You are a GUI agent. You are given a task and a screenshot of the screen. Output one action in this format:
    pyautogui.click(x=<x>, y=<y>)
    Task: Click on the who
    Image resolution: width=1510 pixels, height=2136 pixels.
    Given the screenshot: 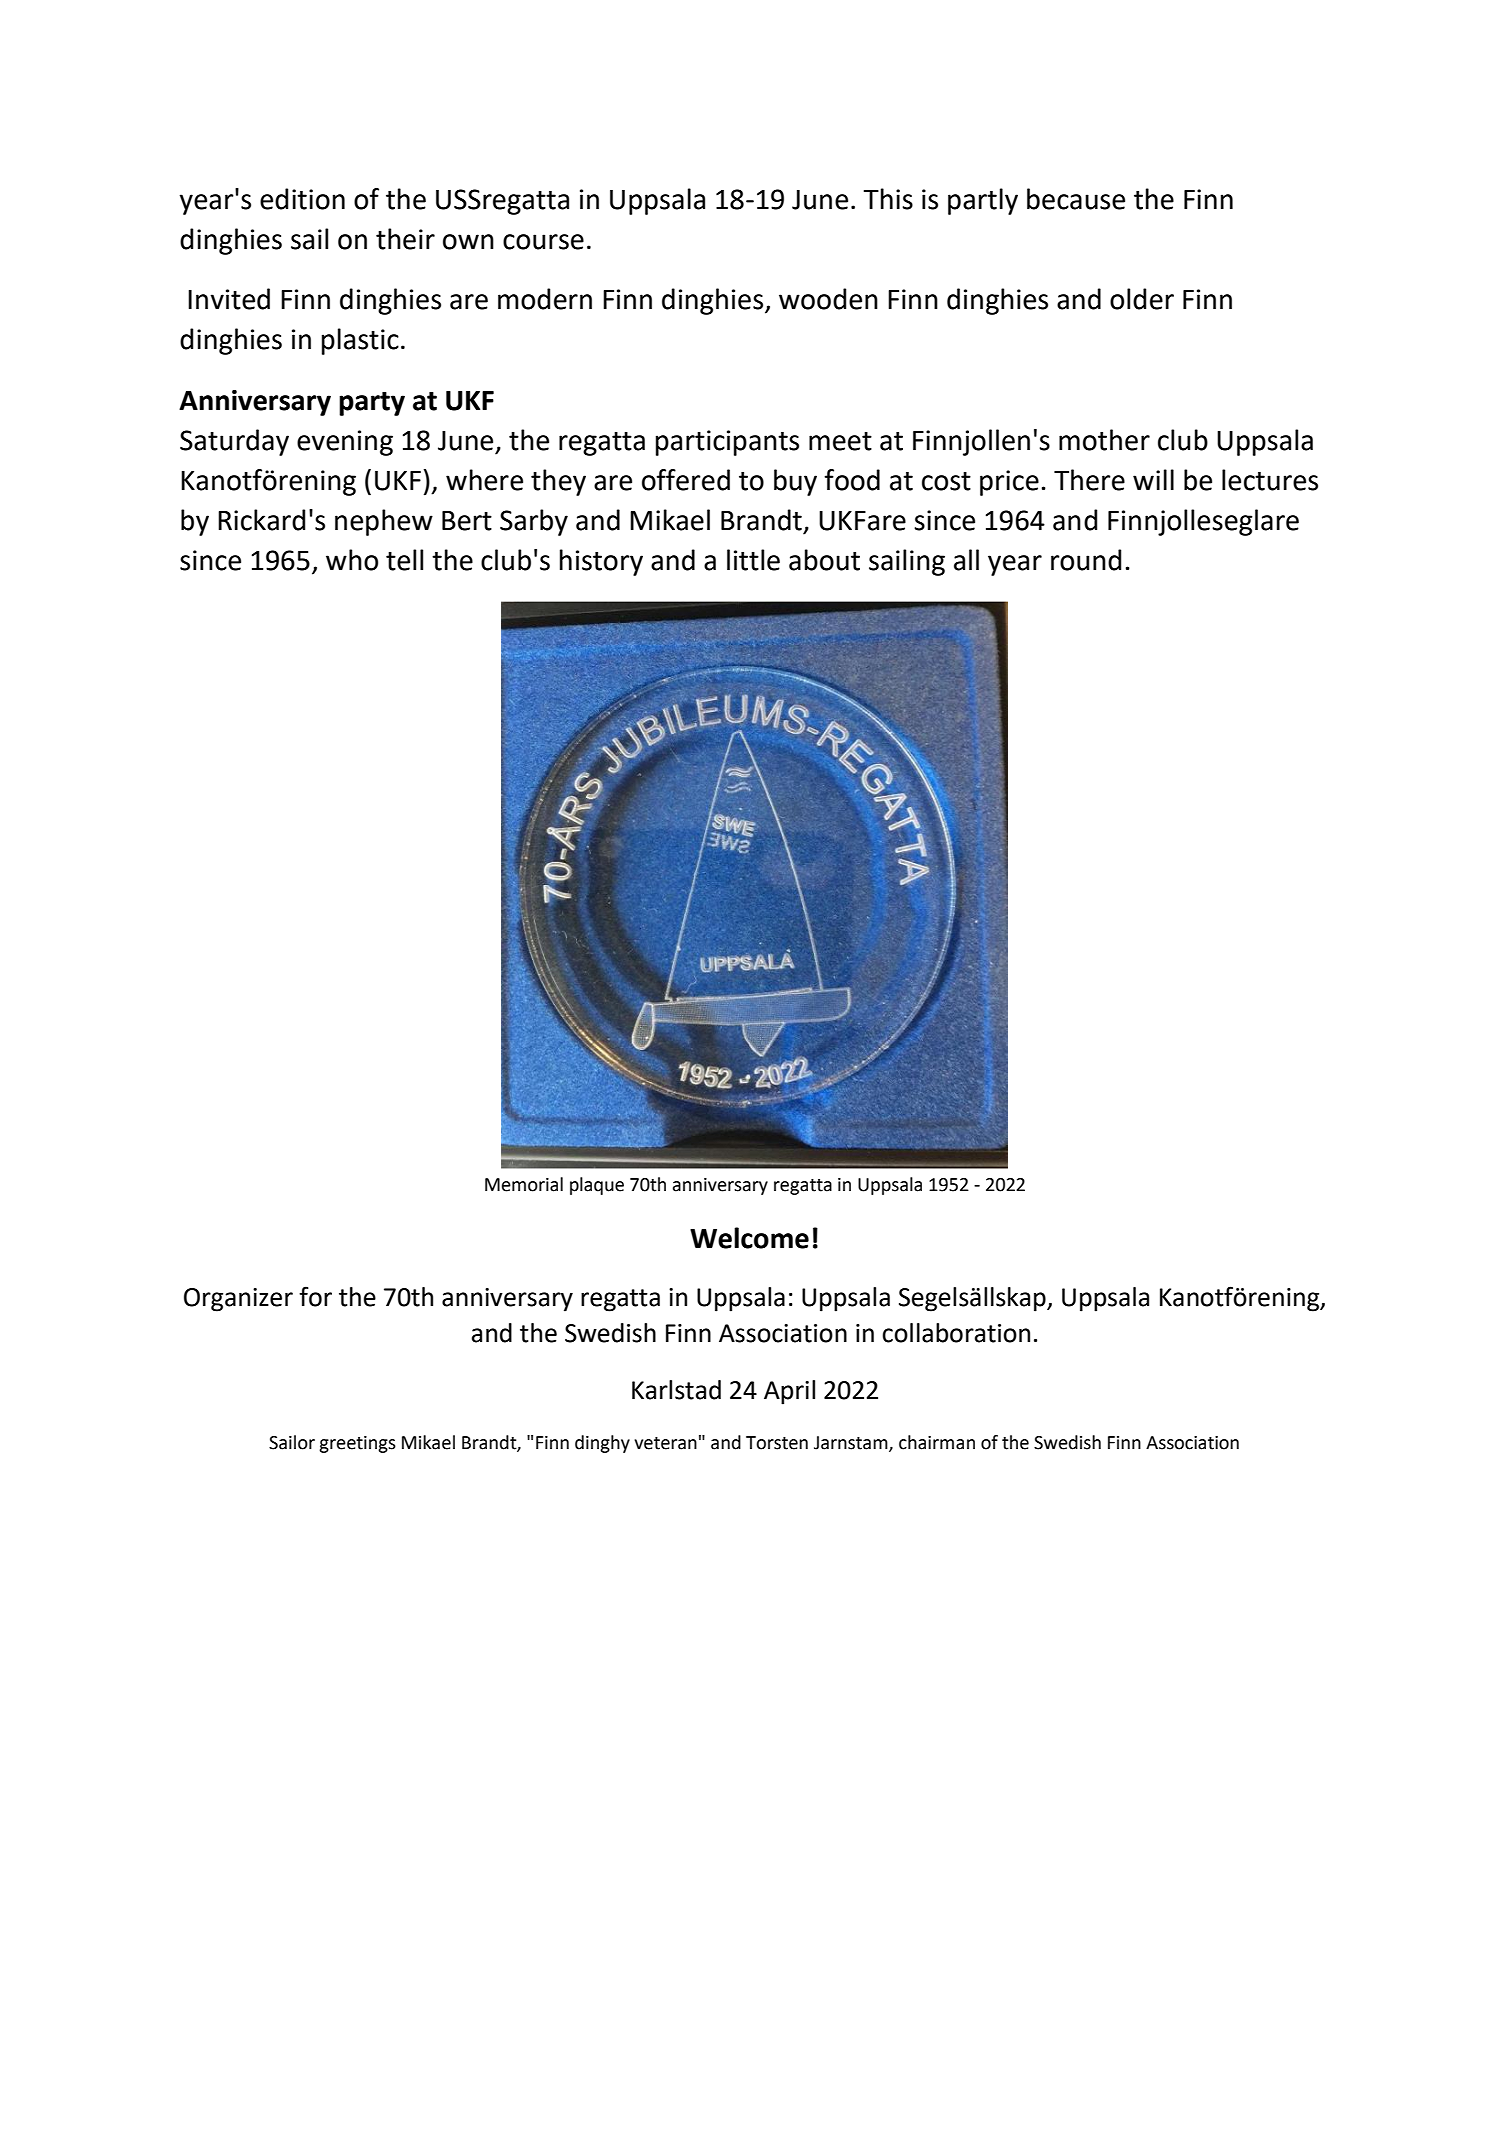 What is the action you would take?
    pyautogui.click(x=352, y=560)
